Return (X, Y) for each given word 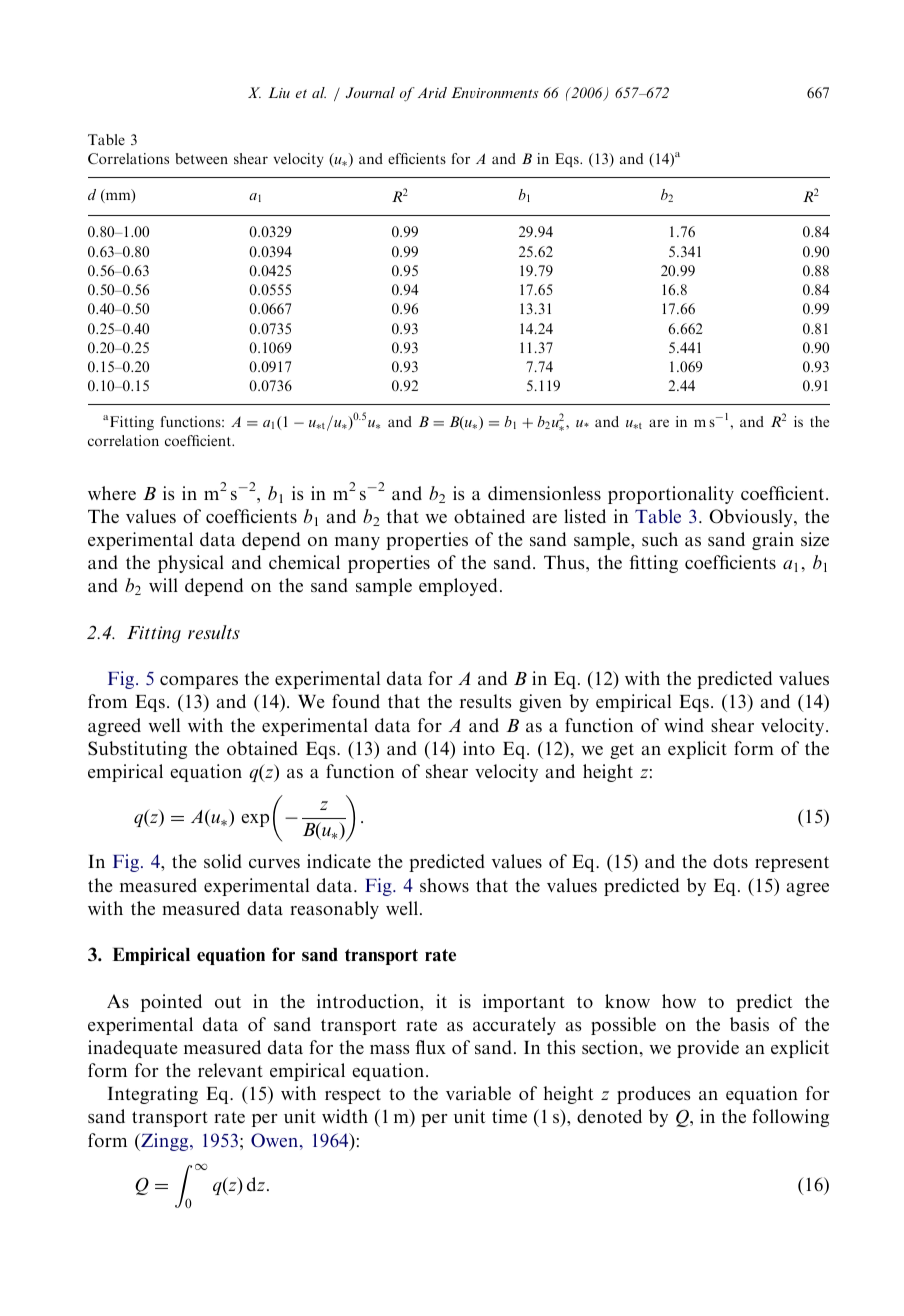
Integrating (153, 1095)
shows (444, 885)
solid (223, 861)
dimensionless (544, 493)
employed (458, 587)
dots (730, 861)
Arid (432, 92)
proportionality (671, 495)
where (112, 493)
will (163, 585)
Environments (495, 92)
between (201, 158)
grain (773, 541)
